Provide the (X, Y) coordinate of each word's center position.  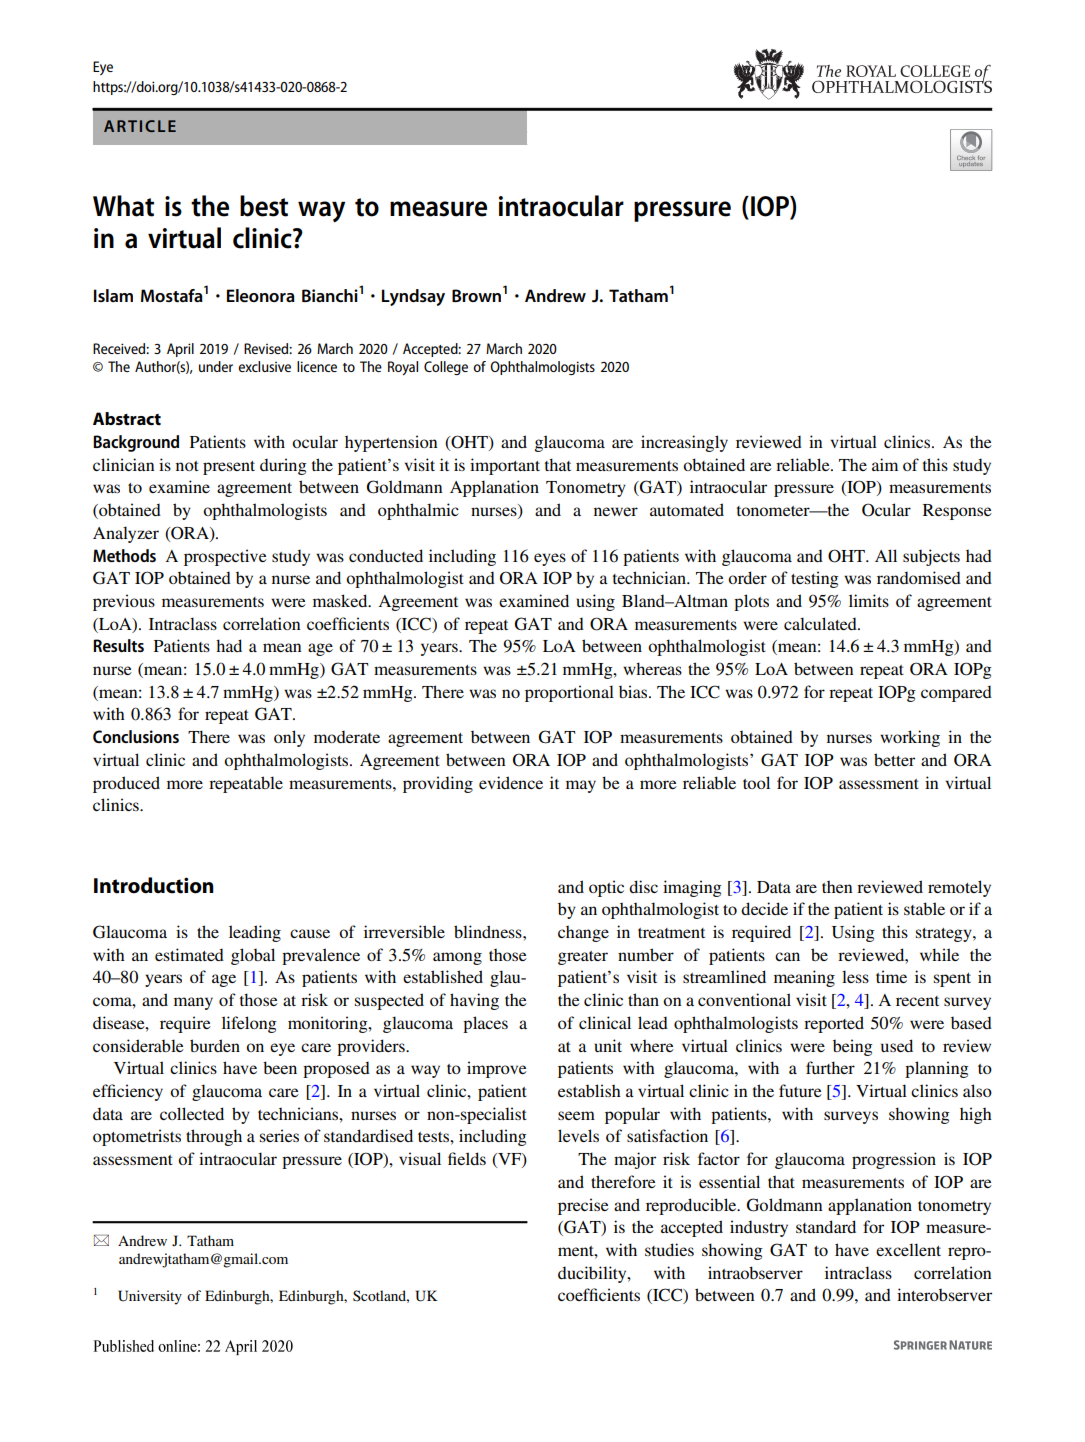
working (910, 738)
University (150, 1297)
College (446, 368)
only (289, 738)
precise (583, 1206)
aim (885, 464)
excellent (908, 1249)
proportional (569, 693)
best (264, 206)
